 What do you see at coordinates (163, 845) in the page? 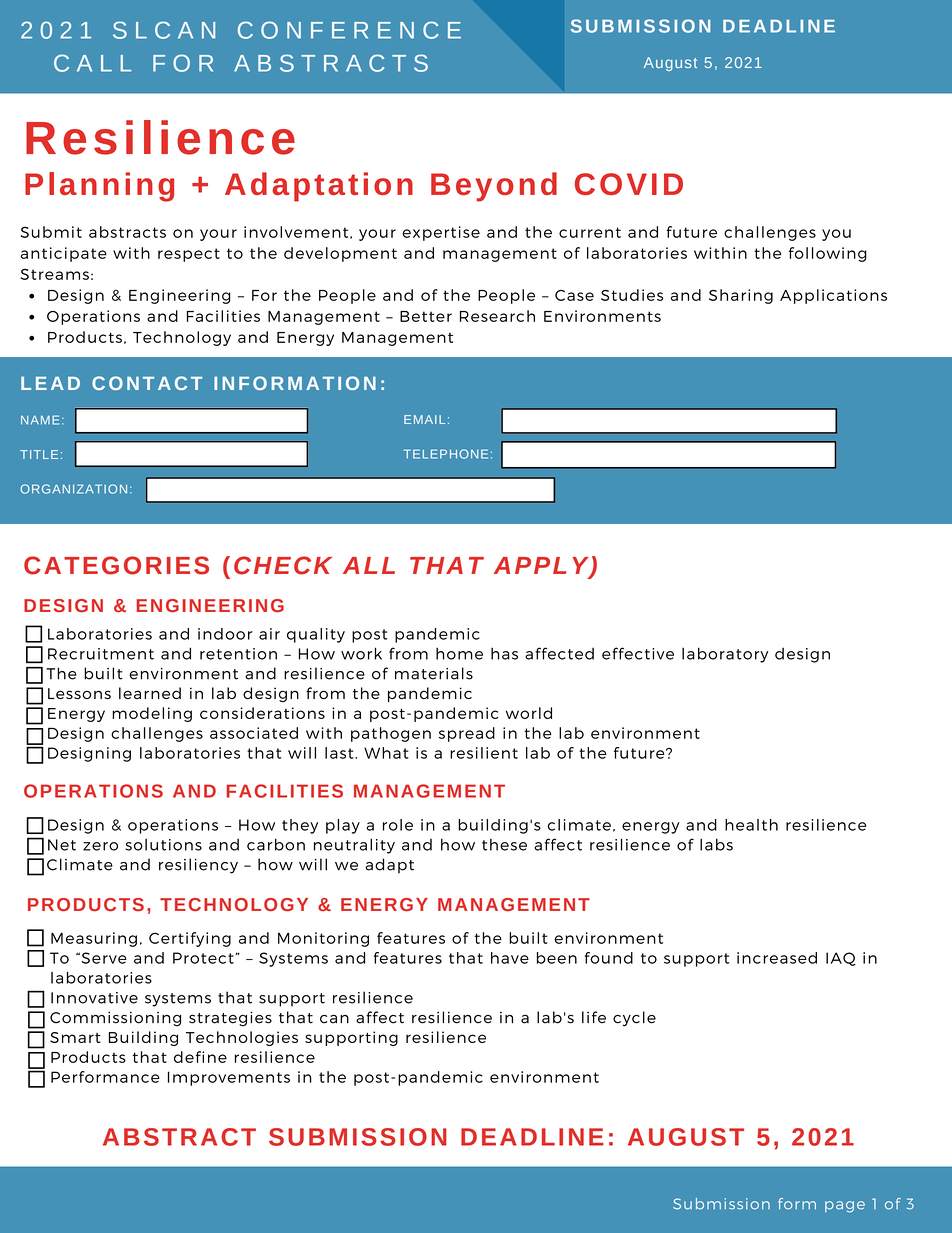
I see `solutions` at bounding box center [163, 845].
